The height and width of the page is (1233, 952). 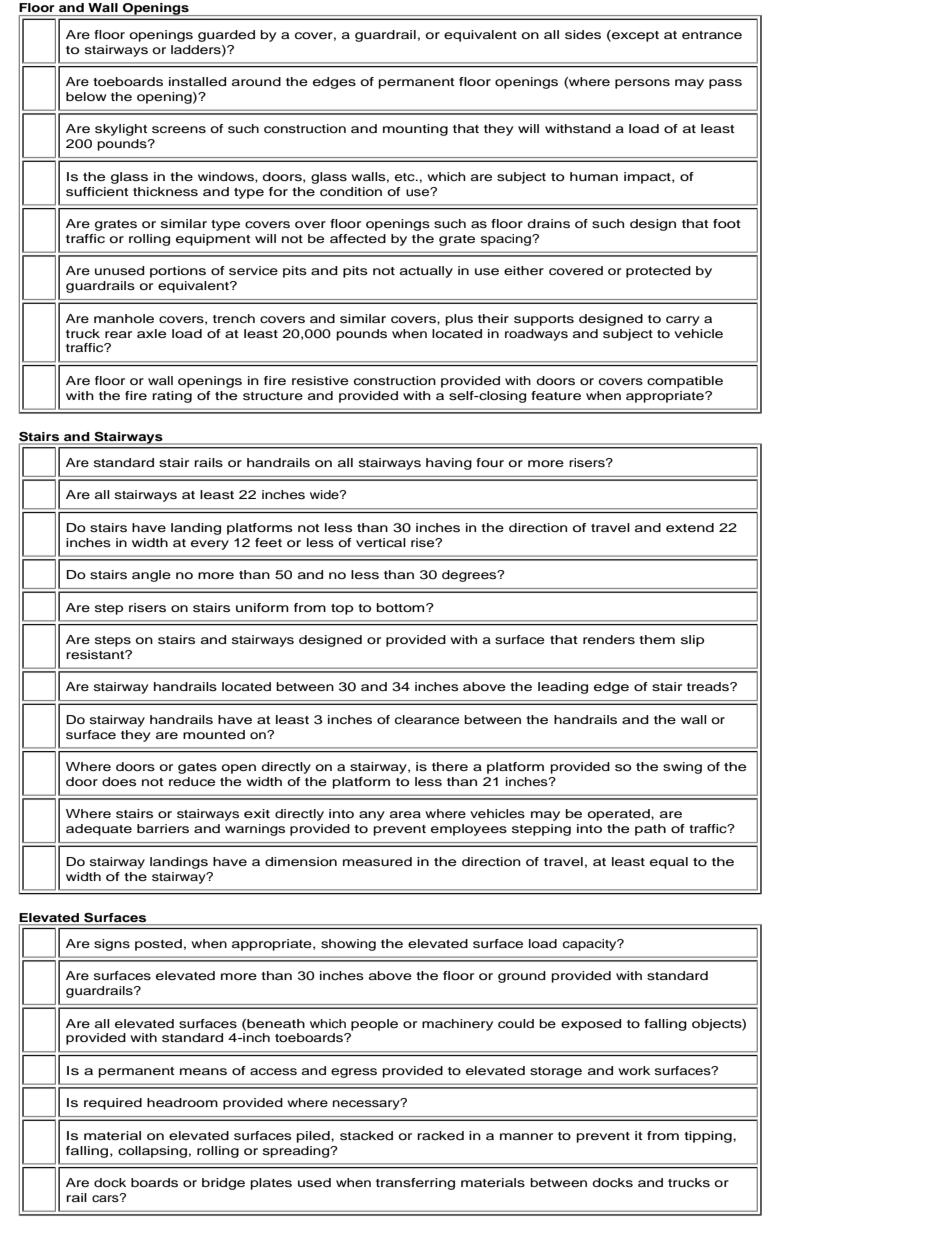 What do you see at coordinates (197, 81) in the page?
I see `installed` at bounding box center [197, 81].
